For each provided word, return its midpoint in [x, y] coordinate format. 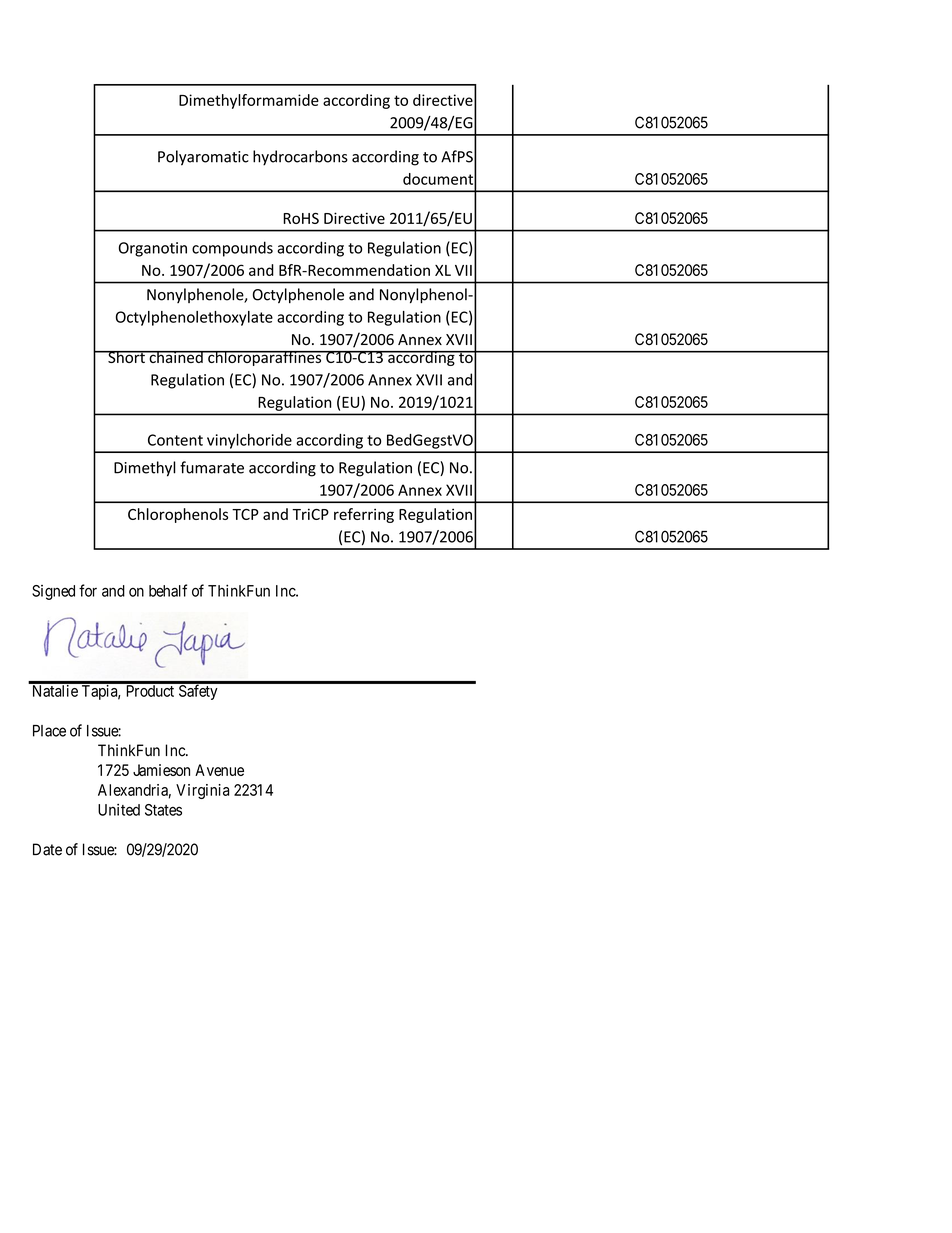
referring [364, 515]
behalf [168, 590]
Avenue [219, 770]
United [119, 810]
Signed [53, 592]
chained [176, 357]
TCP [245, 514]
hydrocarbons [300, 158]
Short [126, 357]
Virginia [202, 791]
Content [175, 440]
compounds [232, 249]
